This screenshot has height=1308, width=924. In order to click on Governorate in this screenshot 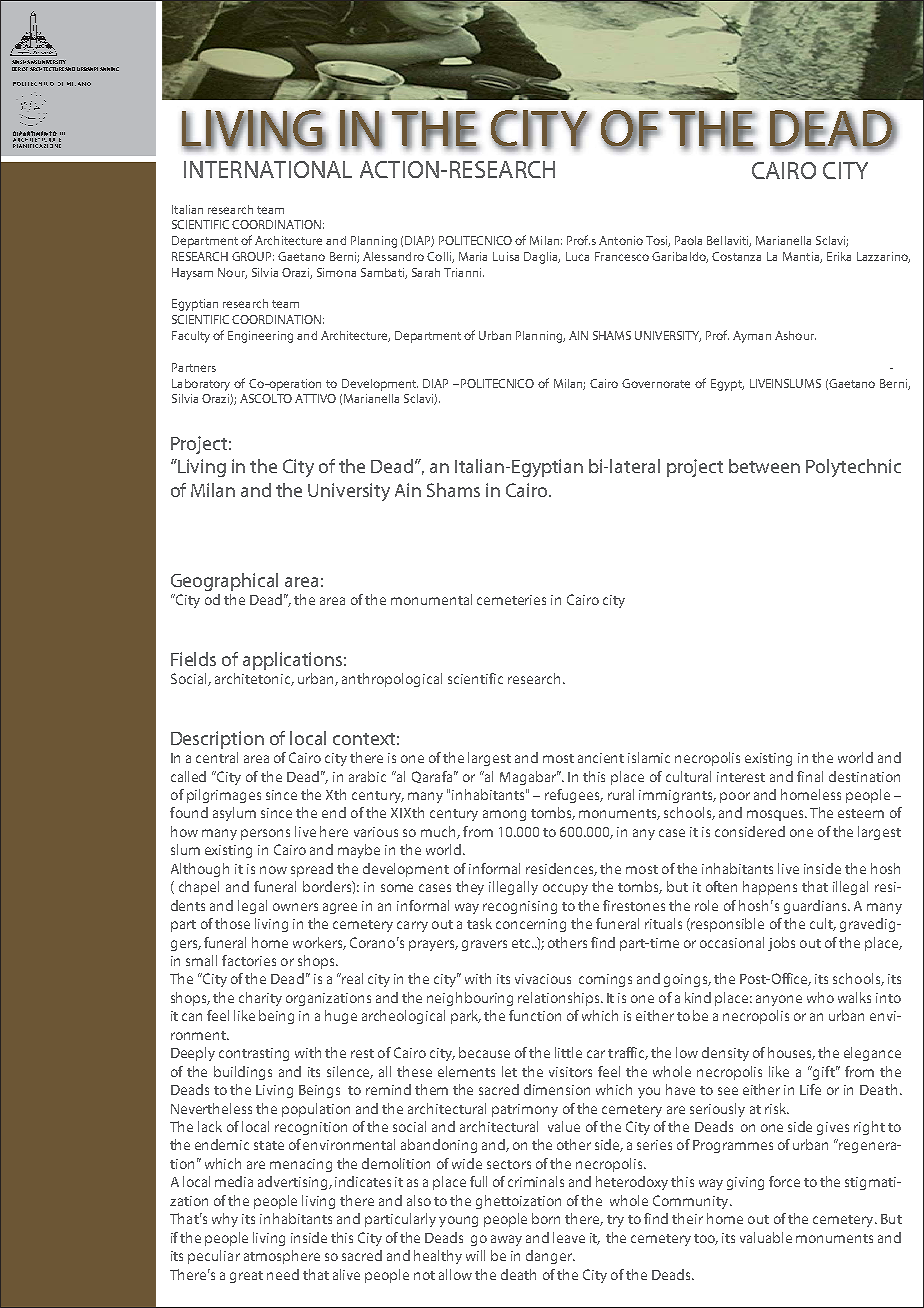, I will do `click(656, 383)`.
